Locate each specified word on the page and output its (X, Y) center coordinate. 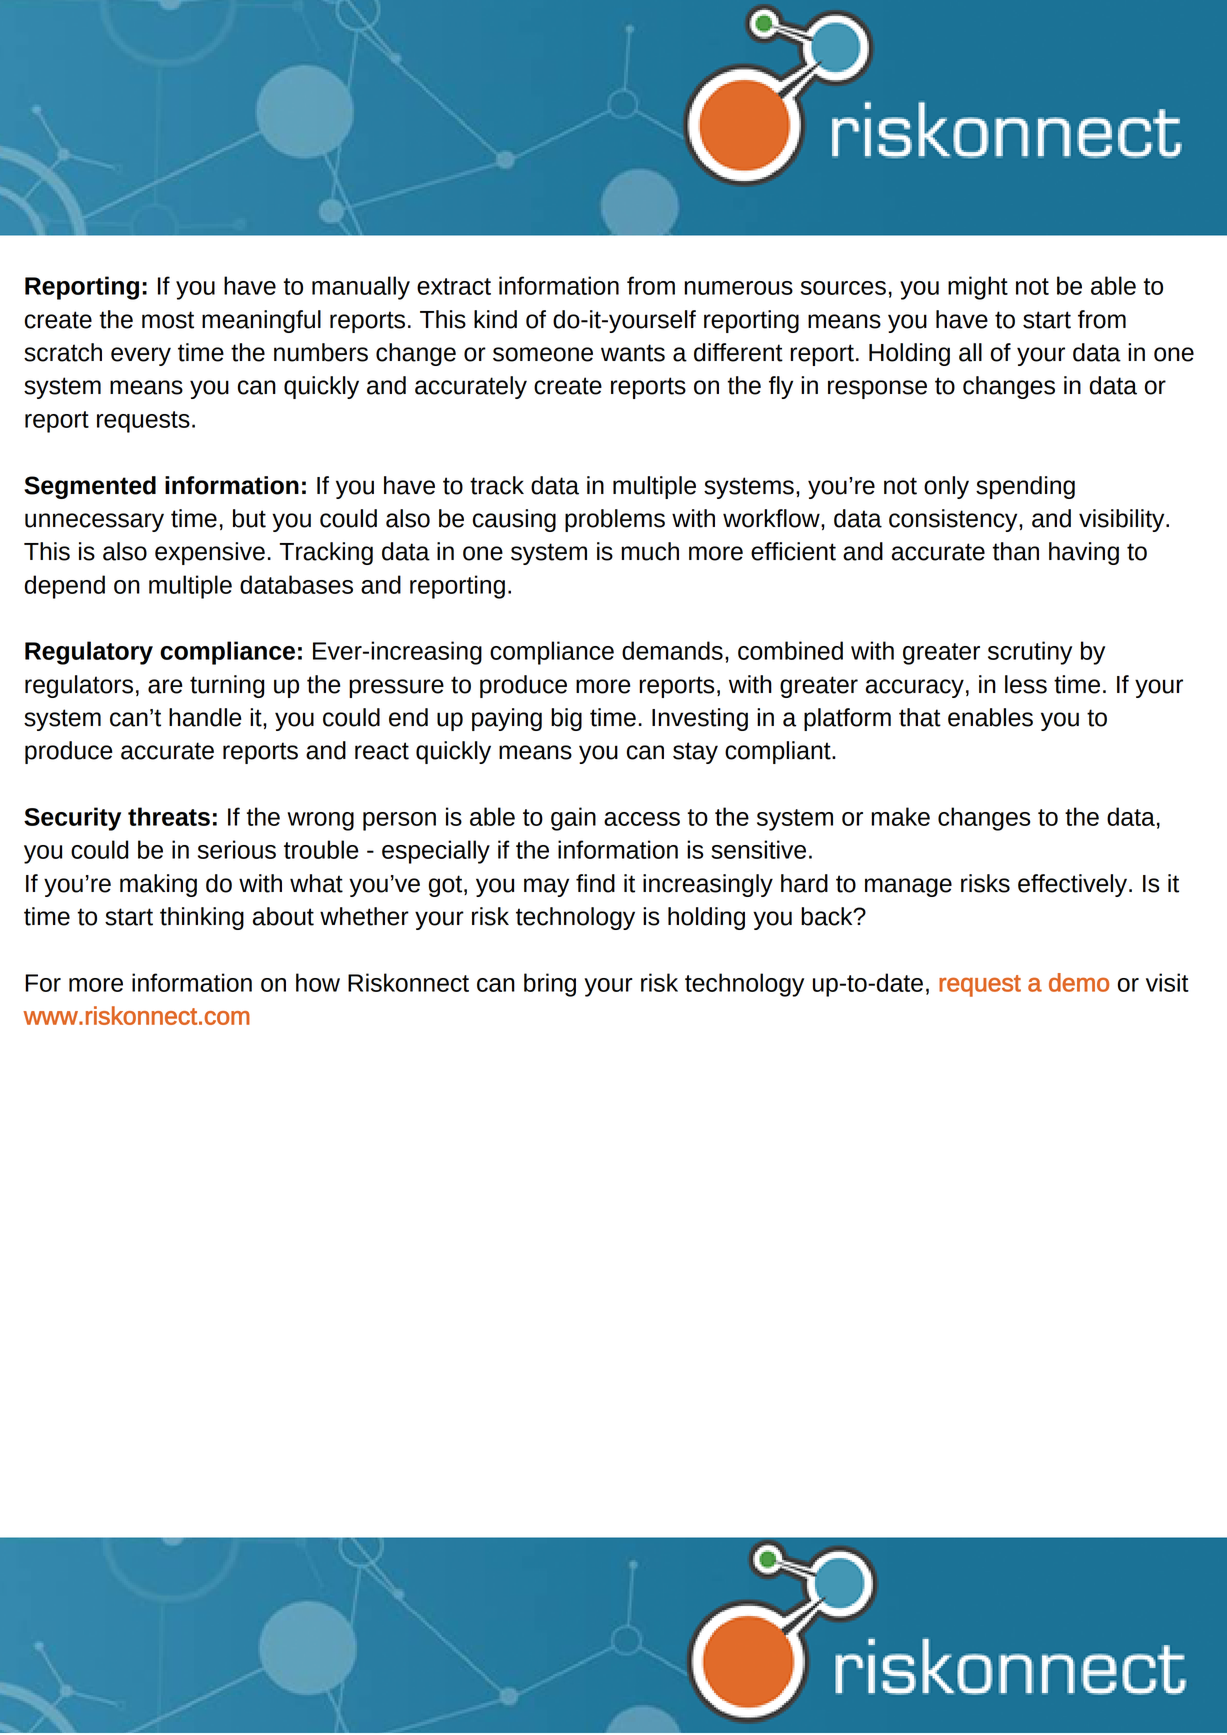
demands (672, 650)
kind (495, 319)
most (168, 320)
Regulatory (89, 653)
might (978, 288)
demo (1079, 982)
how (318, 982)
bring (550, 985)
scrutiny (1030, 653)
